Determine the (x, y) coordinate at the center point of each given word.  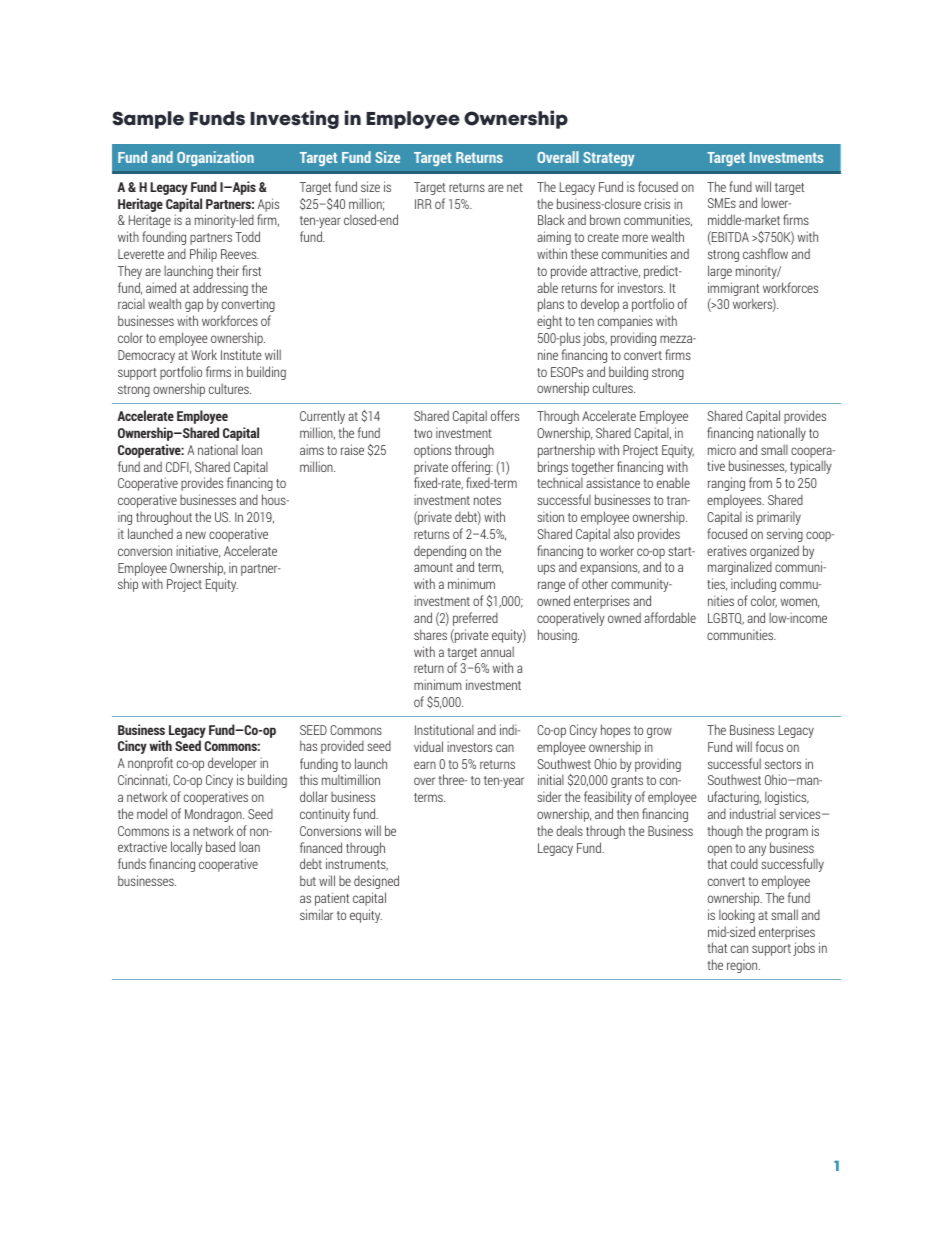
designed (376, 882)
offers (505, 415)
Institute (241, 354)
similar (316, 914)
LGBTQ (726, 619)
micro (722, 449)
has (308, 745)
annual (497, 651)
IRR (423, 204)
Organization (215, 158)
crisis (657, 203)
